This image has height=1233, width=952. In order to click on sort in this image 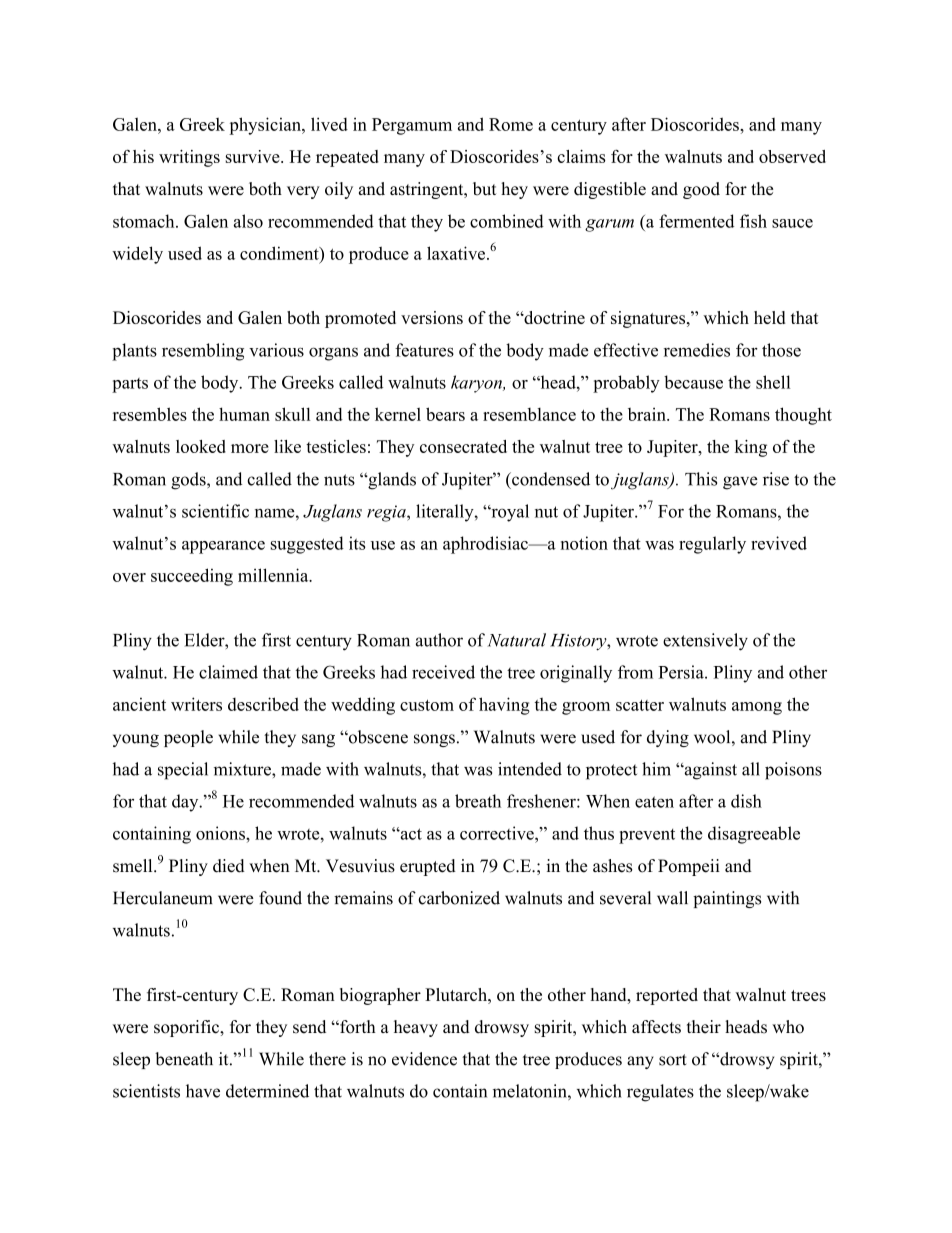, I will do `click(673, 1060)`.
